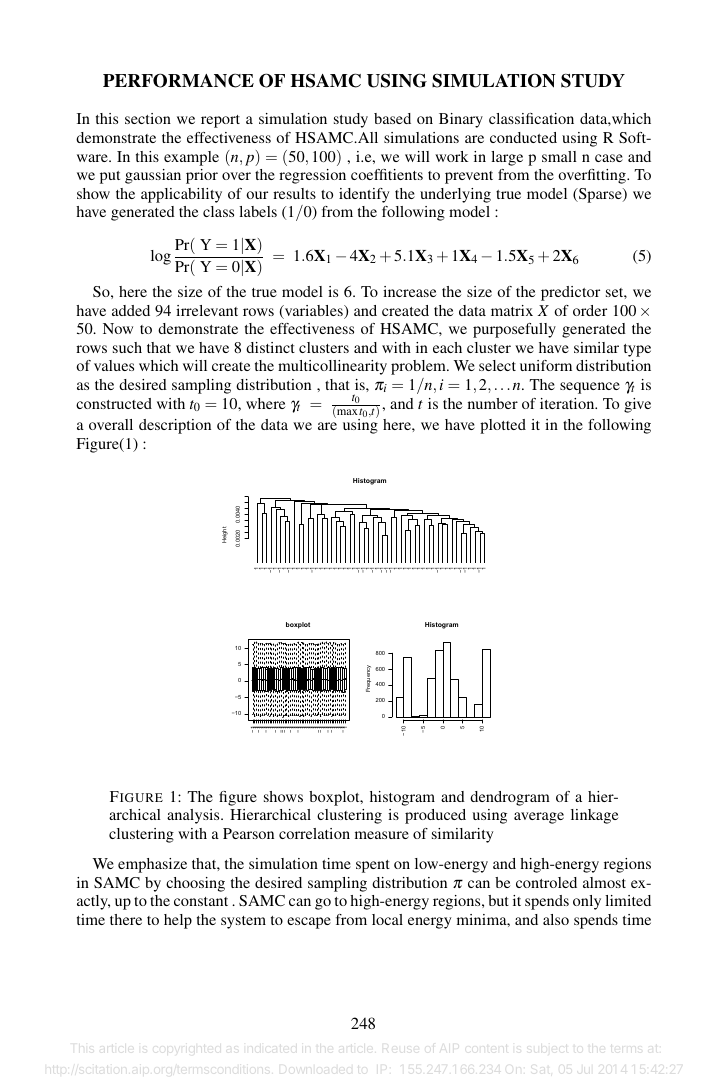 This screenshot has width=728, height=1091. Describe the element at coordinates (175, 426) in the screenshot. I see `description` at that location.
